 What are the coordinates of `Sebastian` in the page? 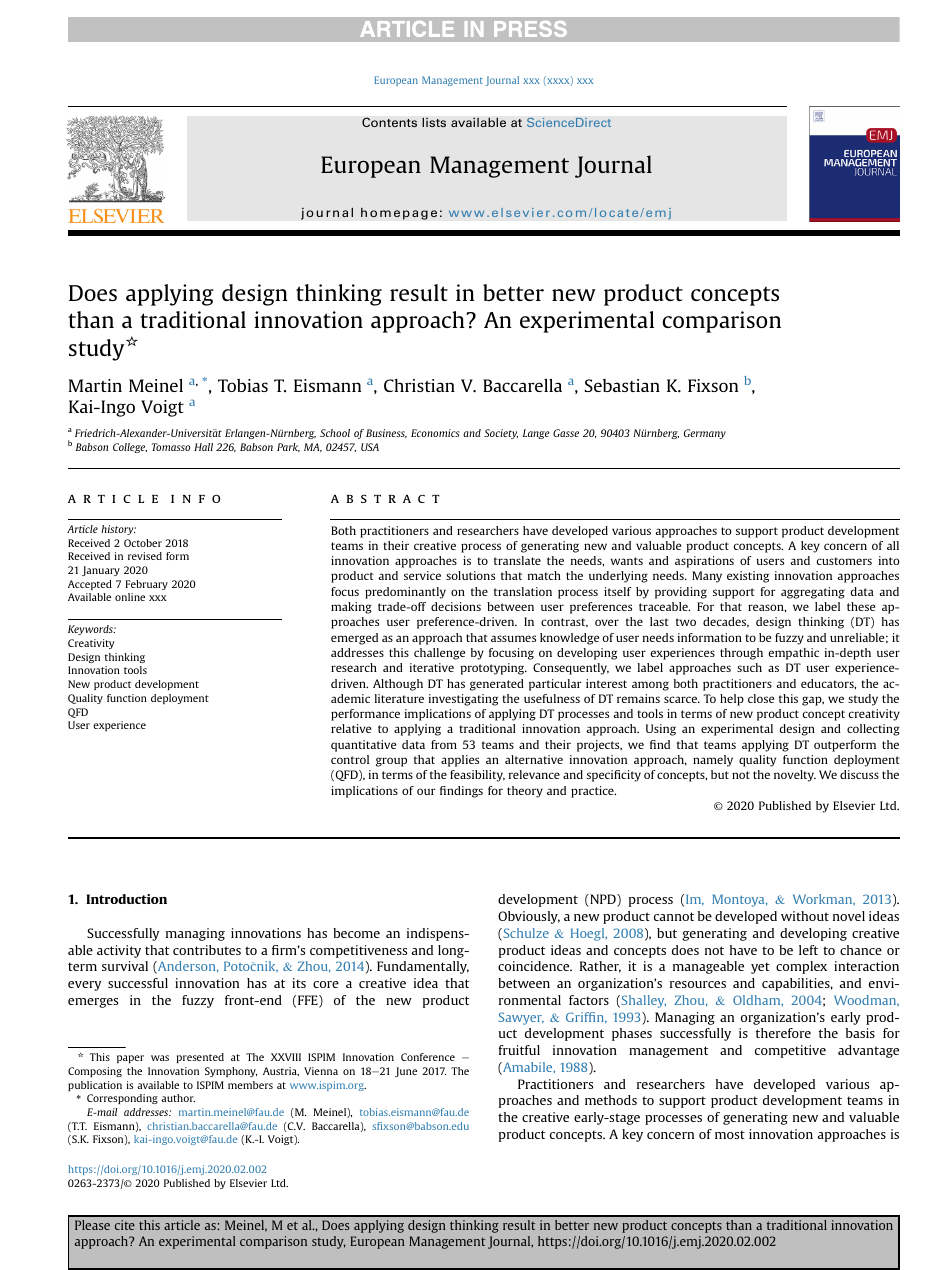 It's located at (622, 385).
